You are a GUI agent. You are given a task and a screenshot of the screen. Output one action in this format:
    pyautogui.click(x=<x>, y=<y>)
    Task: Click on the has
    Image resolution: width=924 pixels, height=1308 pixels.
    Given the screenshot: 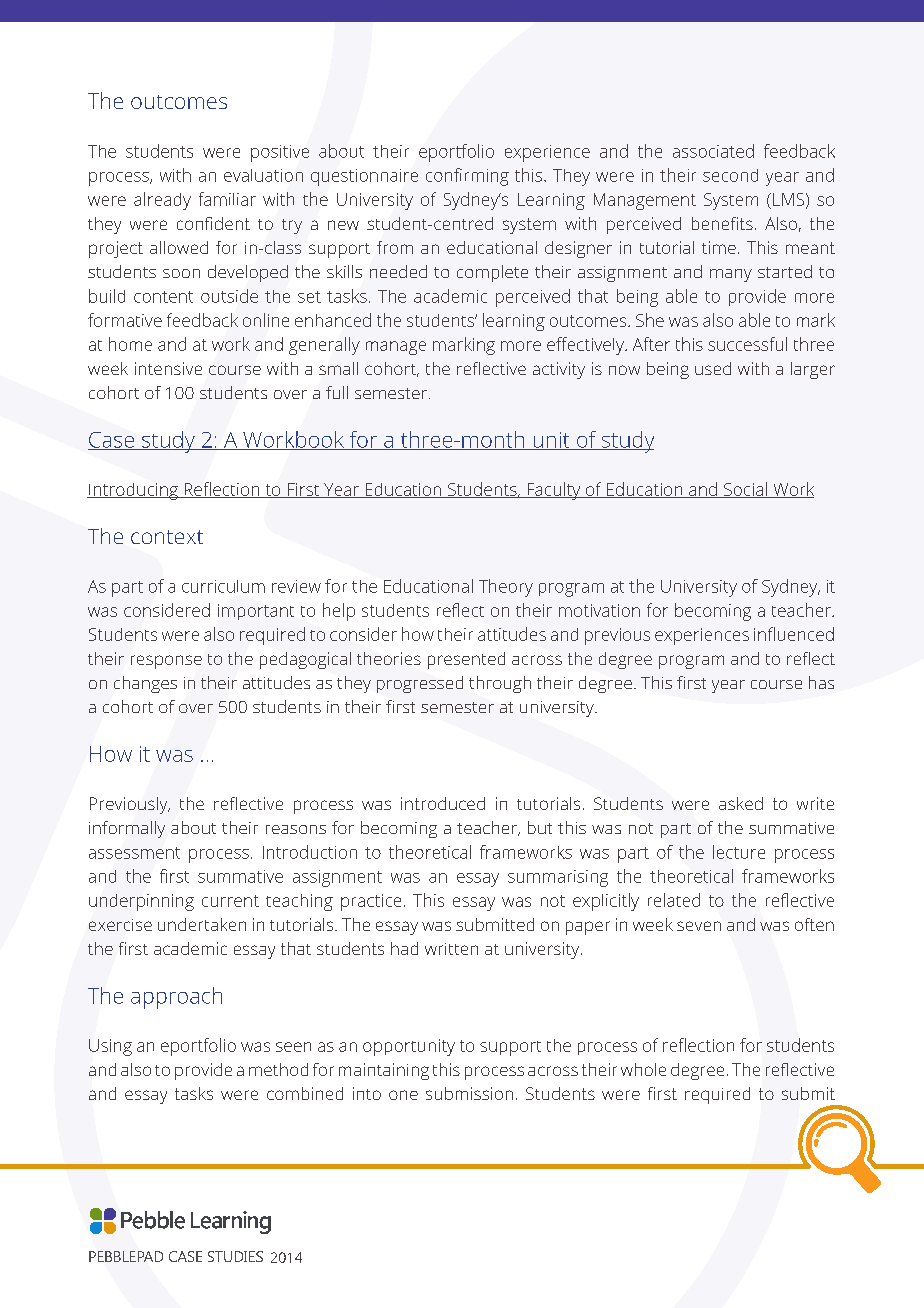 What is the action you would take?
    pyautogui.click(x=821, y=682)
